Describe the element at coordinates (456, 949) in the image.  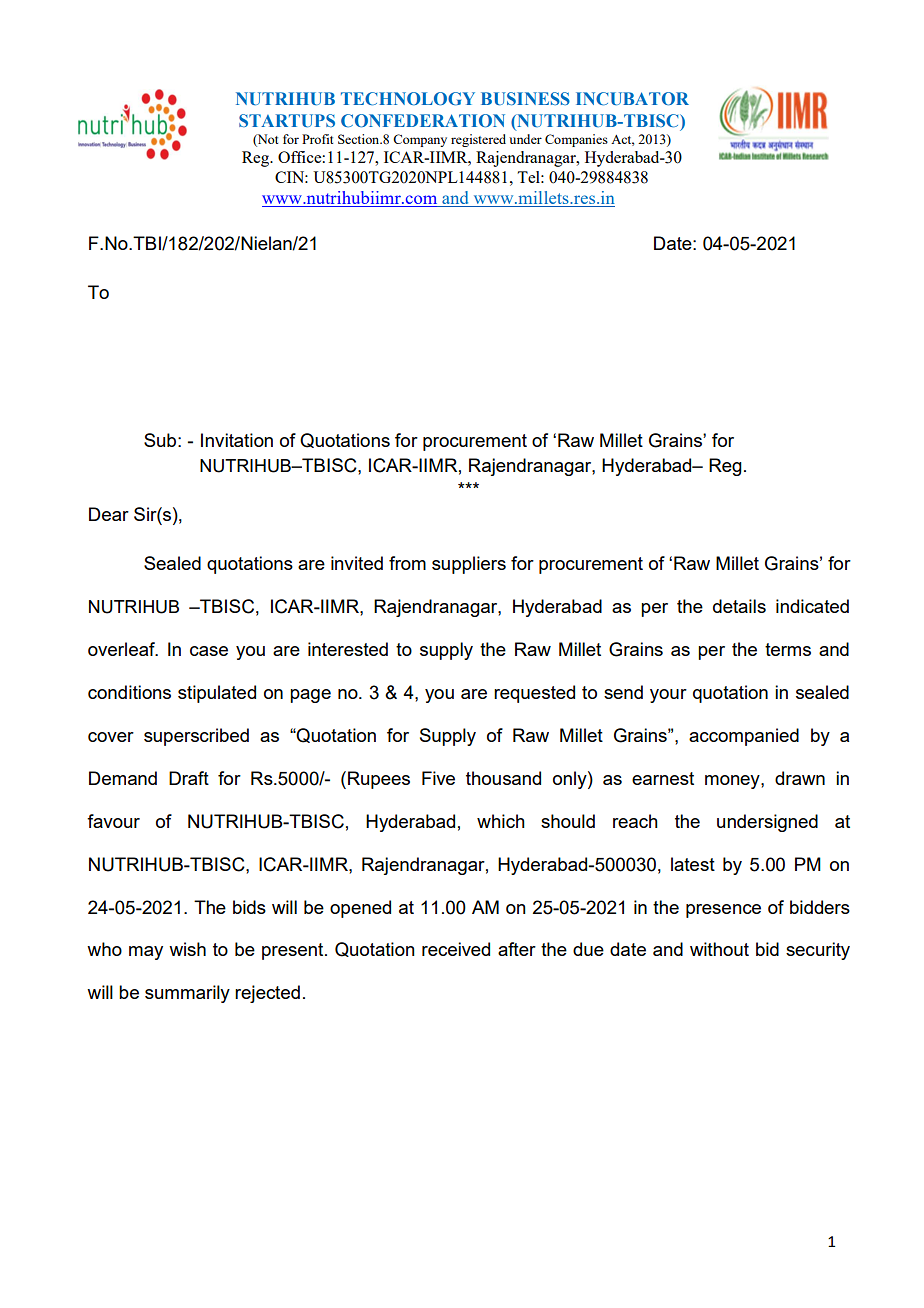
I see `received` at that location.
